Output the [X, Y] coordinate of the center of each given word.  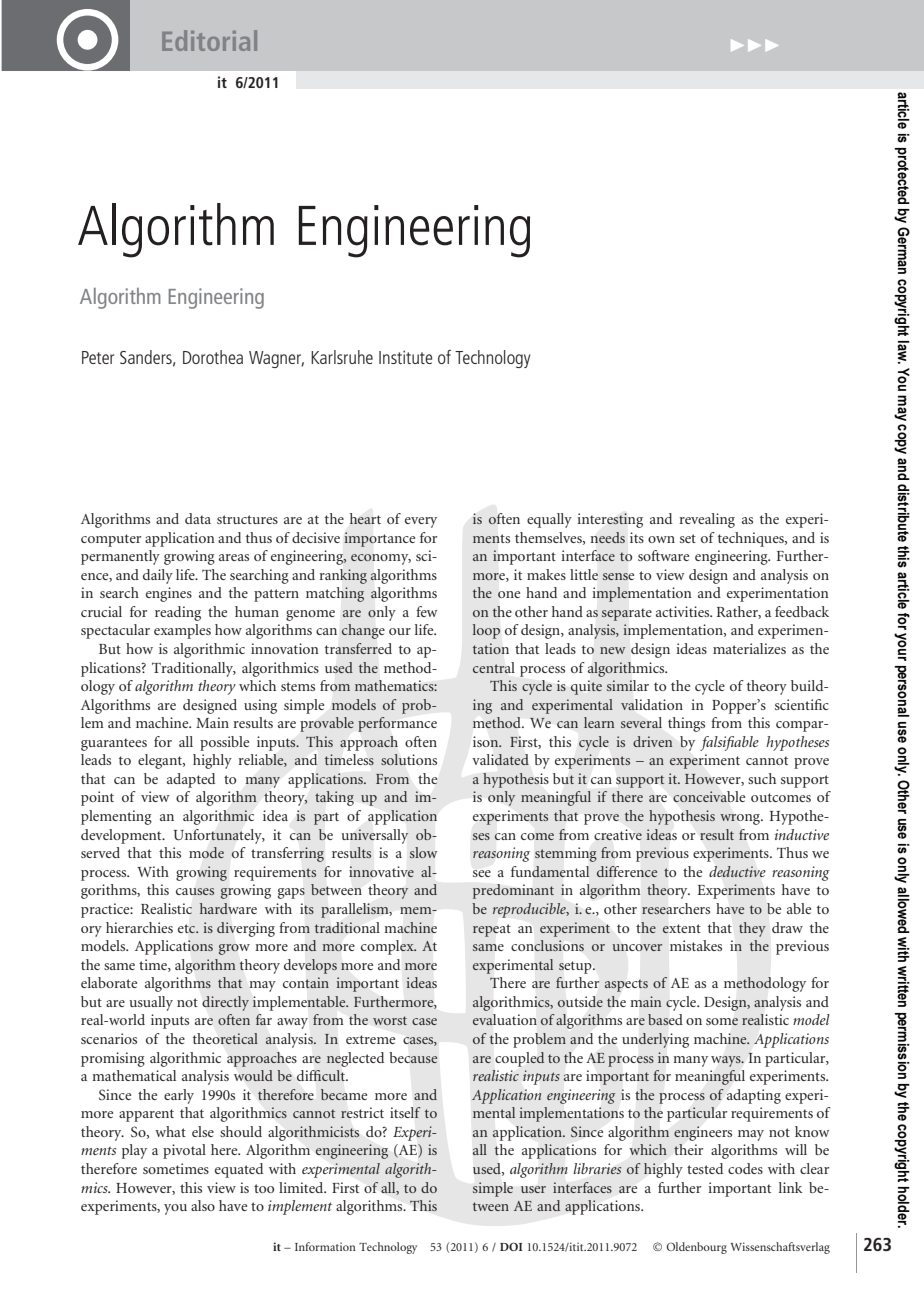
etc [188, 929]
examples [182, 631]
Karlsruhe [342, 357]
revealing [707, 520]
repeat [492, 930]
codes [745, 1168]
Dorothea [213, 357]
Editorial [209, 40]
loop [486, 631]
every [421, 522]
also [203, 1205]
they [752, 929]
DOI [511, 1246]
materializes [749, 648]
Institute [406, 357]
